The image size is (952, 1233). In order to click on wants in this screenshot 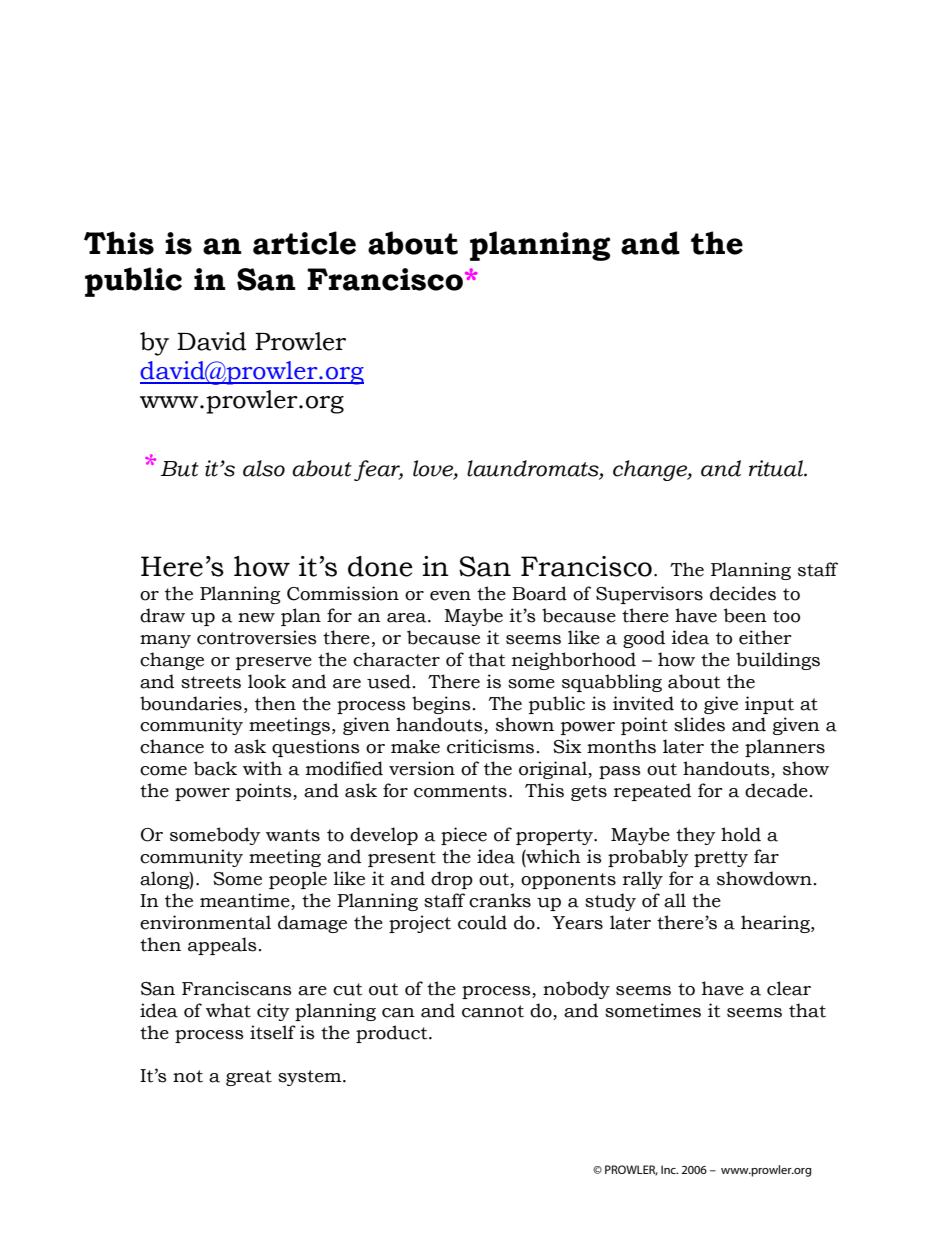, I will do `click(293, 835)`.
